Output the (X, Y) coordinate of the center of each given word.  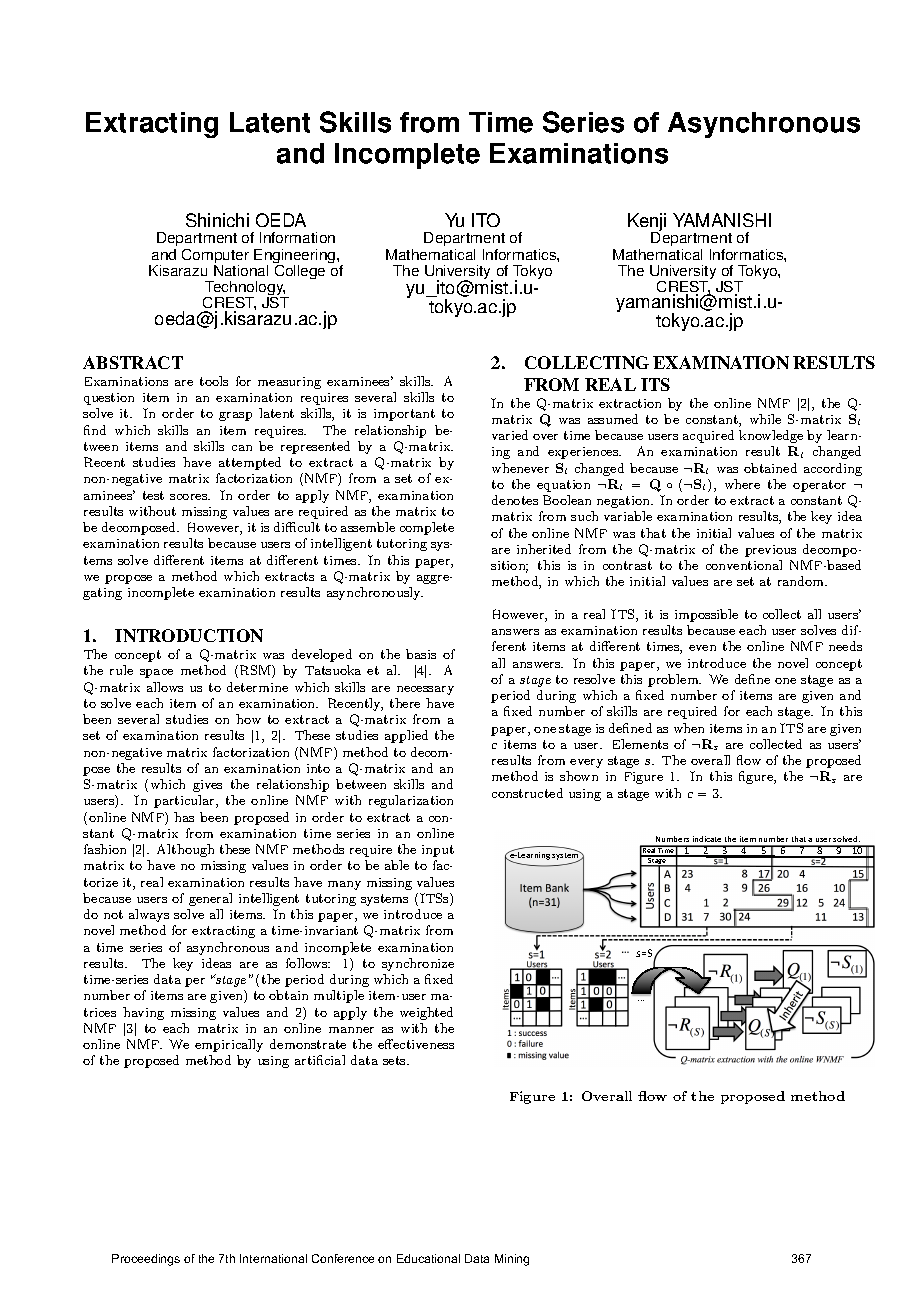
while (765, 419)
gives (207, 786)
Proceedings (146, 1260)
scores (190, 497)
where (742, 484)
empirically (229, 1045)
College (299, 270)
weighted (426, 1013)
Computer (215, 257)
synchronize (418, 964)
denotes (515, 500)
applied (406, 736)
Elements (640, 744)
